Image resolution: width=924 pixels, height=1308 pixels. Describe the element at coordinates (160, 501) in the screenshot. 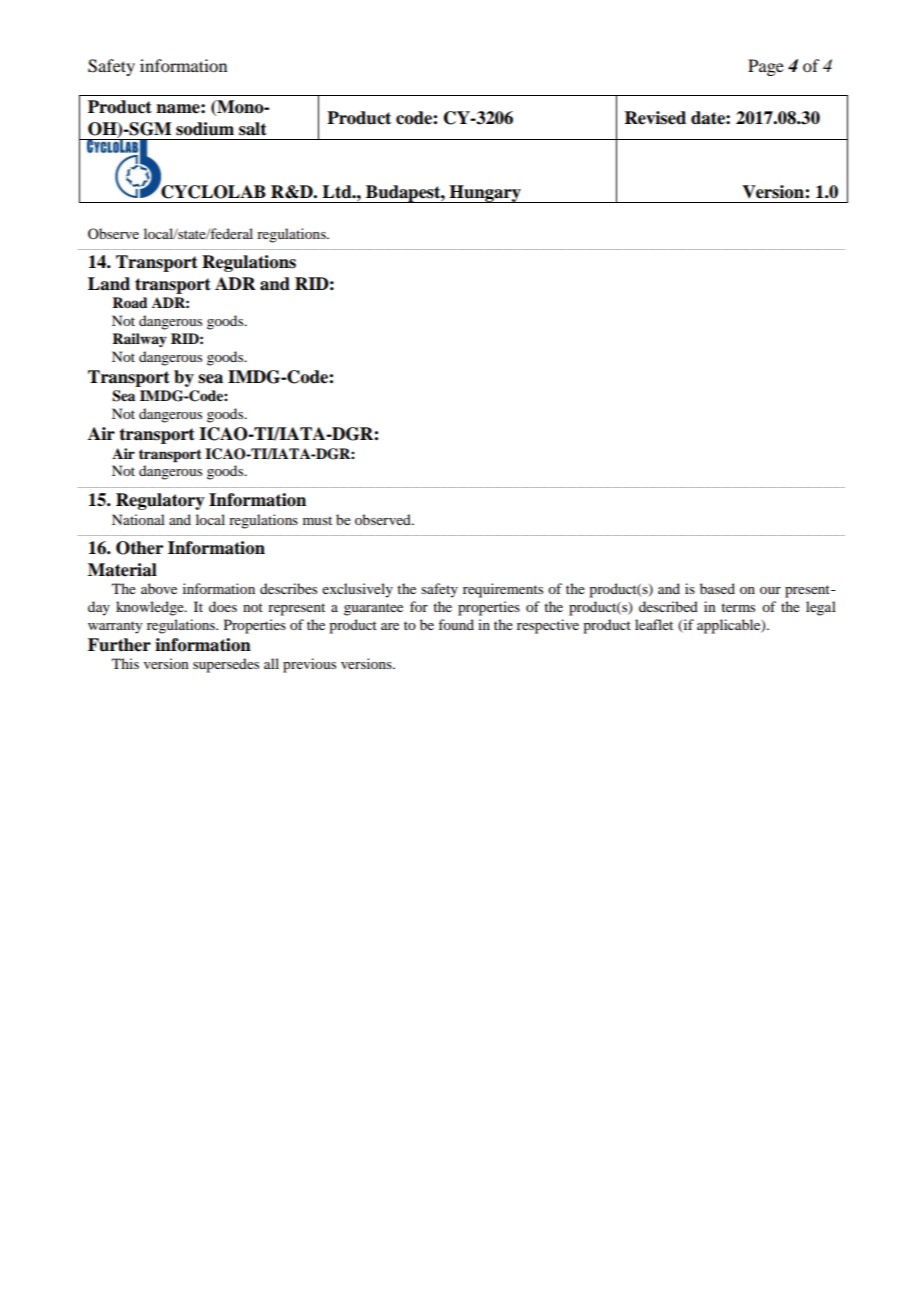

I see `Regulatory` at that location.
